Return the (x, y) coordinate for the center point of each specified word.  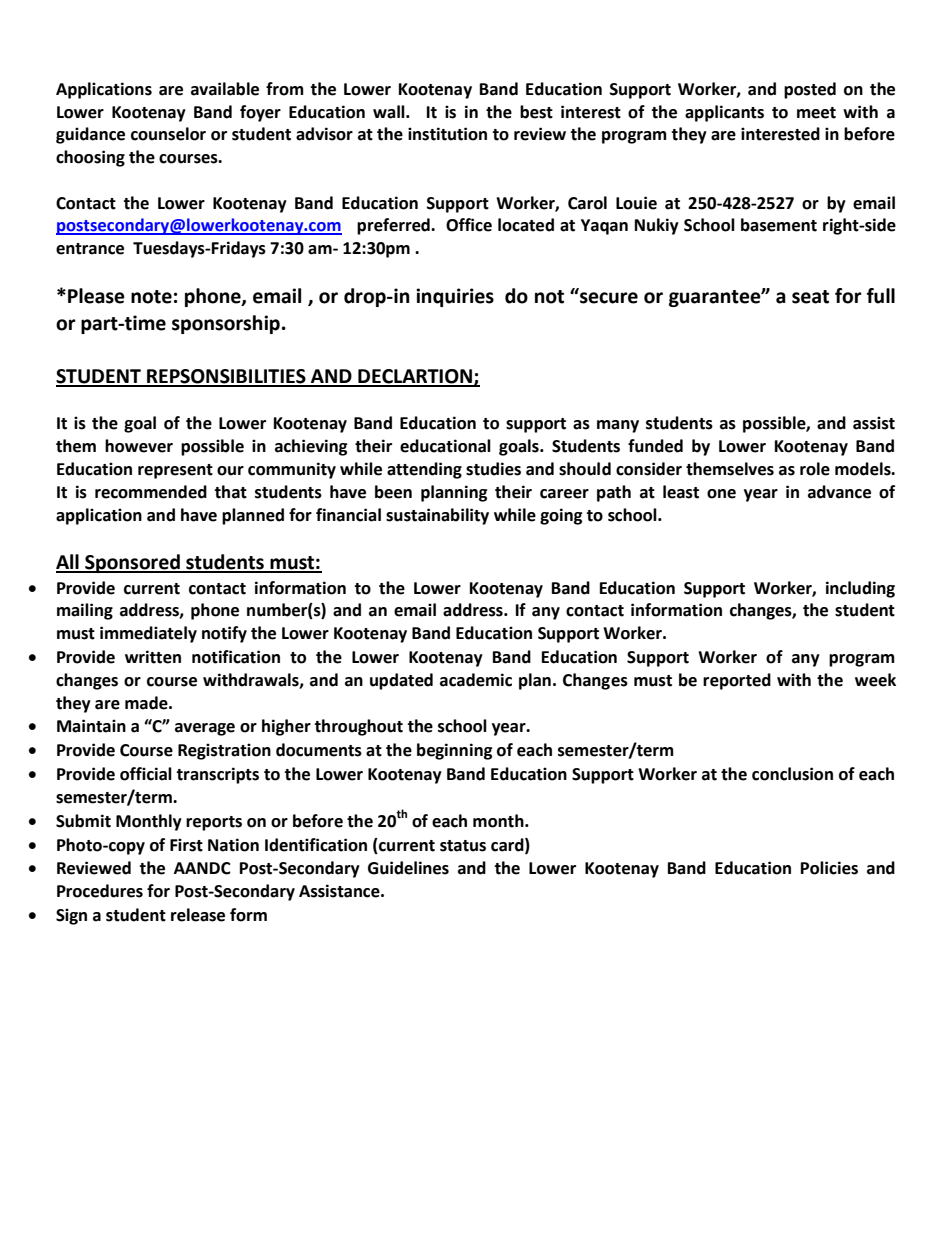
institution (447, 134)
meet (816, 113)
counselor (168, 134)
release (198, 915)
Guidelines (408, 868)
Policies (829, 868)
